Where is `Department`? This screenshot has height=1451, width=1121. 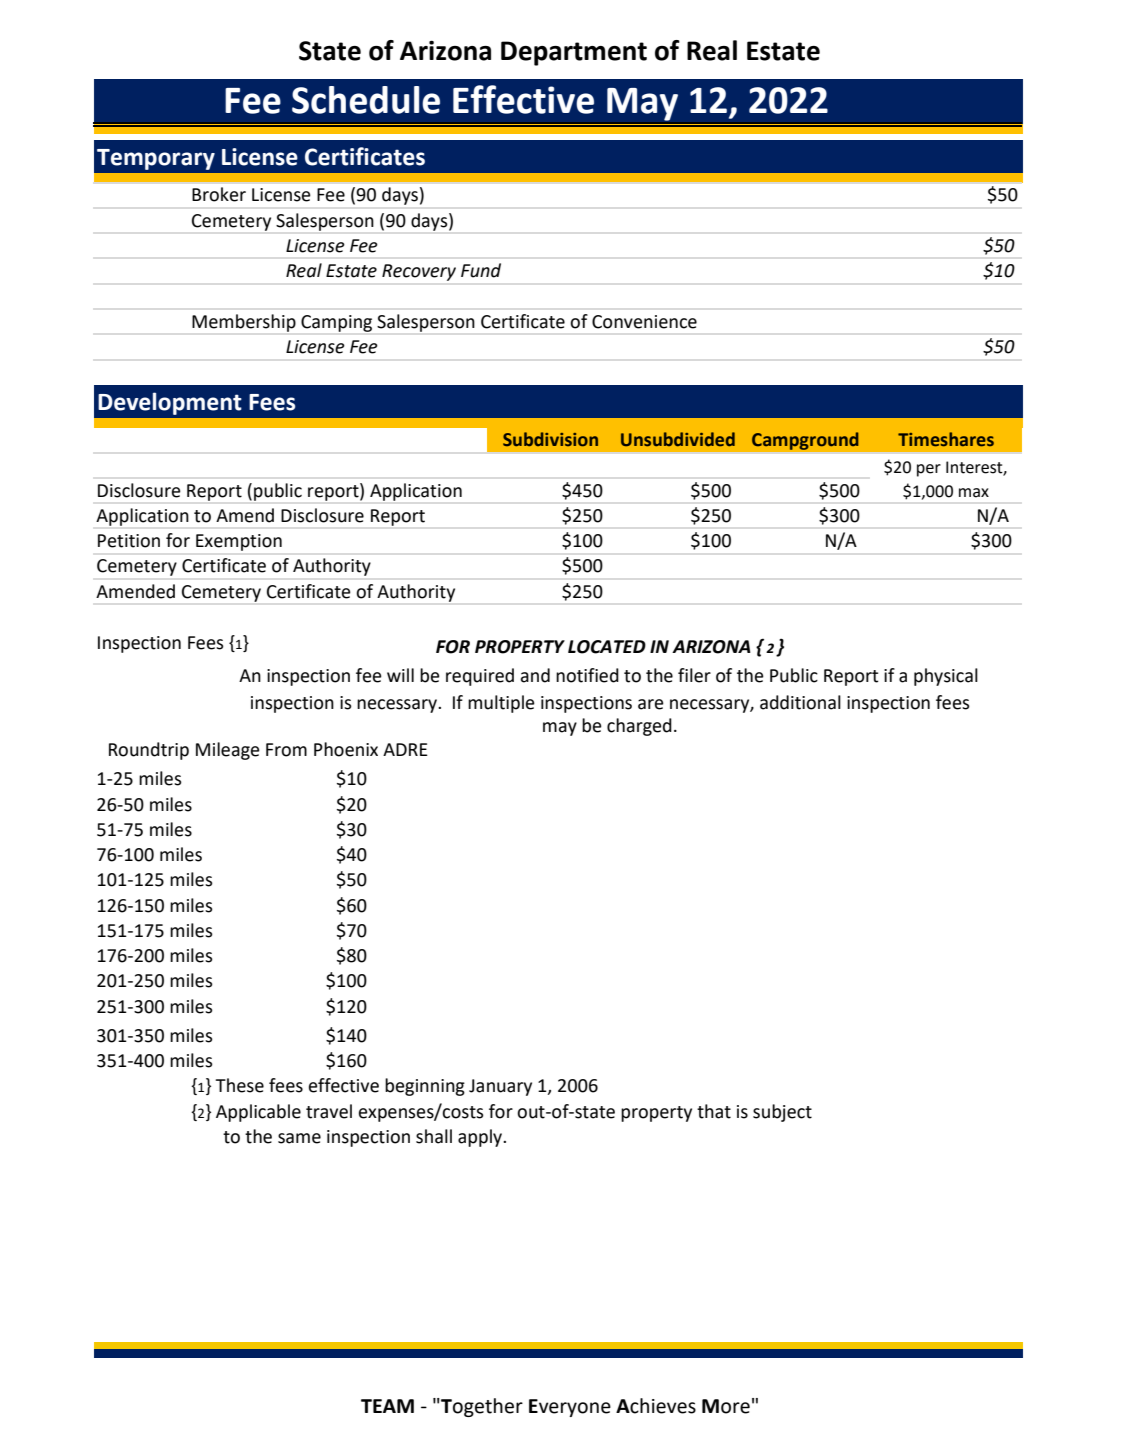 Department is located at coordinates (574, 53).
